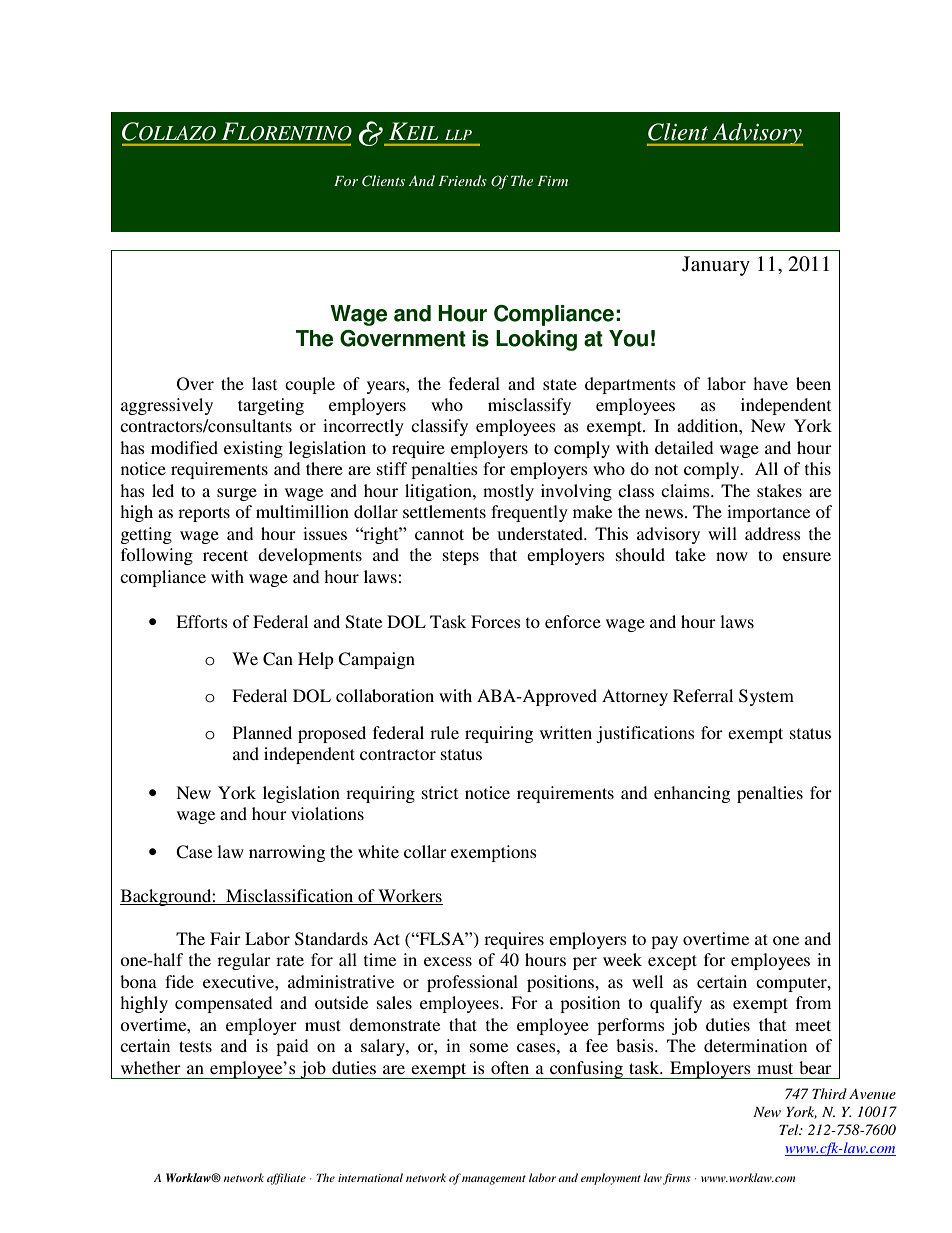 The image size is (952, 1233). Describe the element at coordinates (286, 1179) in the image. I see `affiliate` at that location.
